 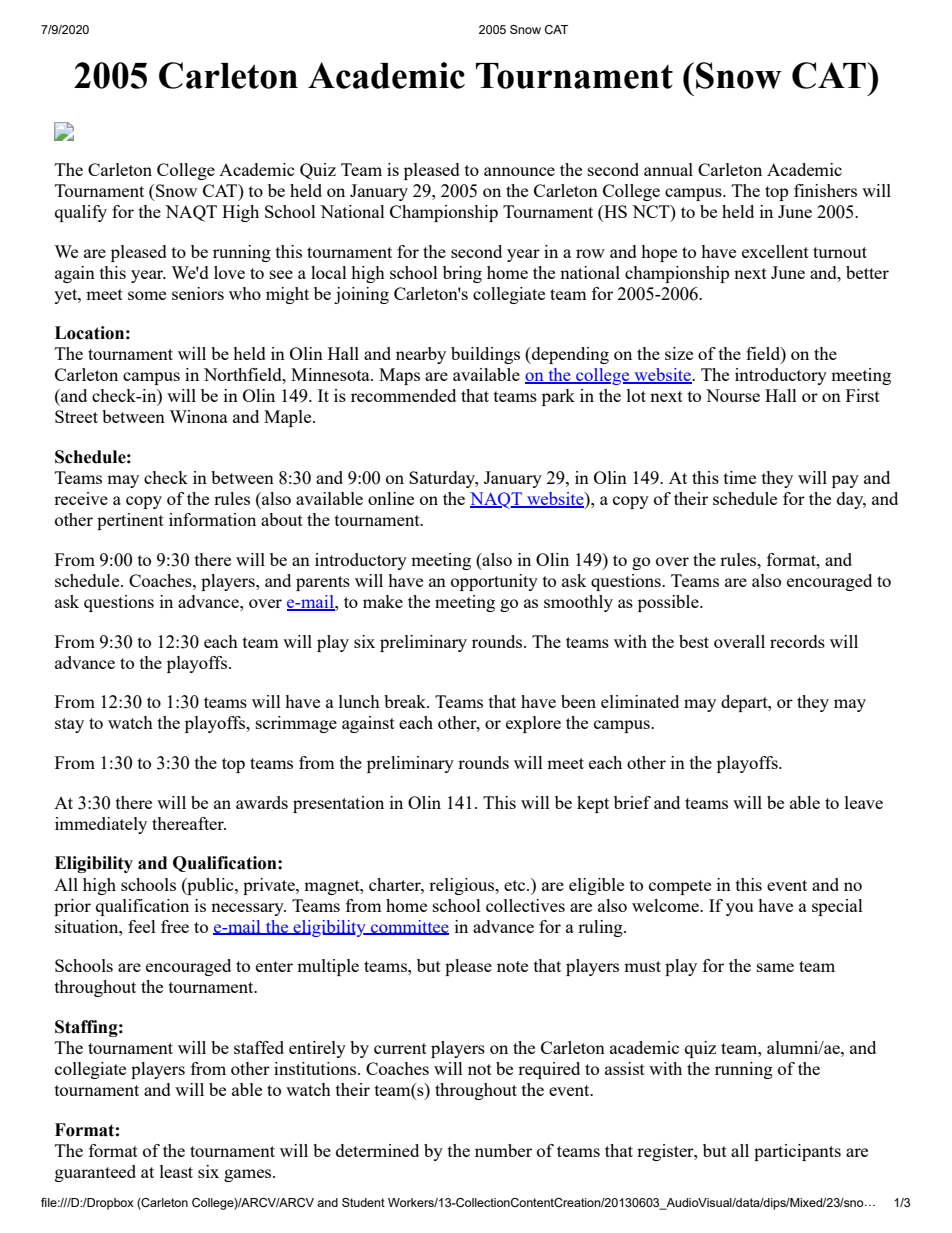 What do you see at coordinates (391, 498) in the page?
I see `online` at bounding box center [391, 498].
